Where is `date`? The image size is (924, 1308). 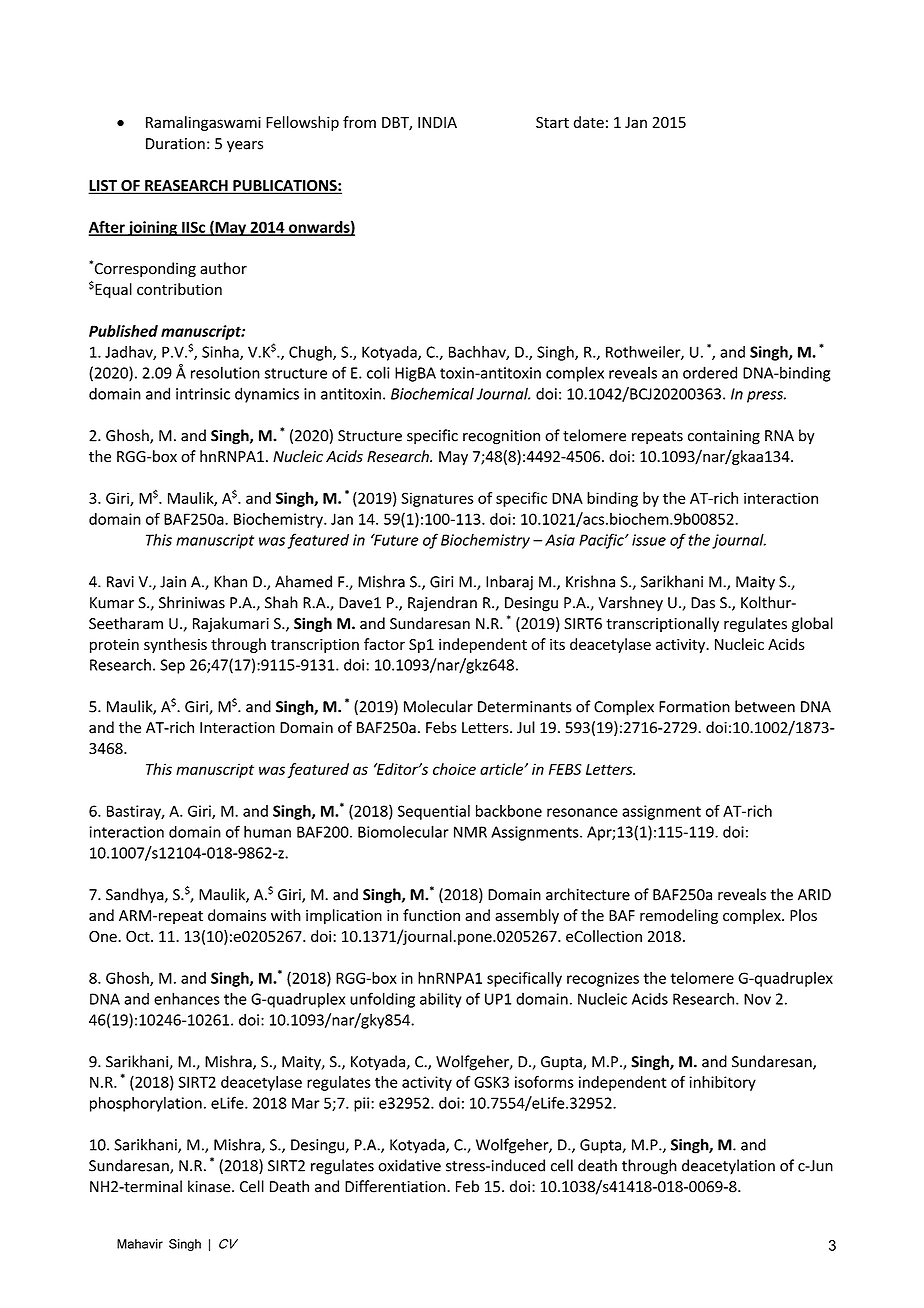
date is located at coordinates (589, 122).
